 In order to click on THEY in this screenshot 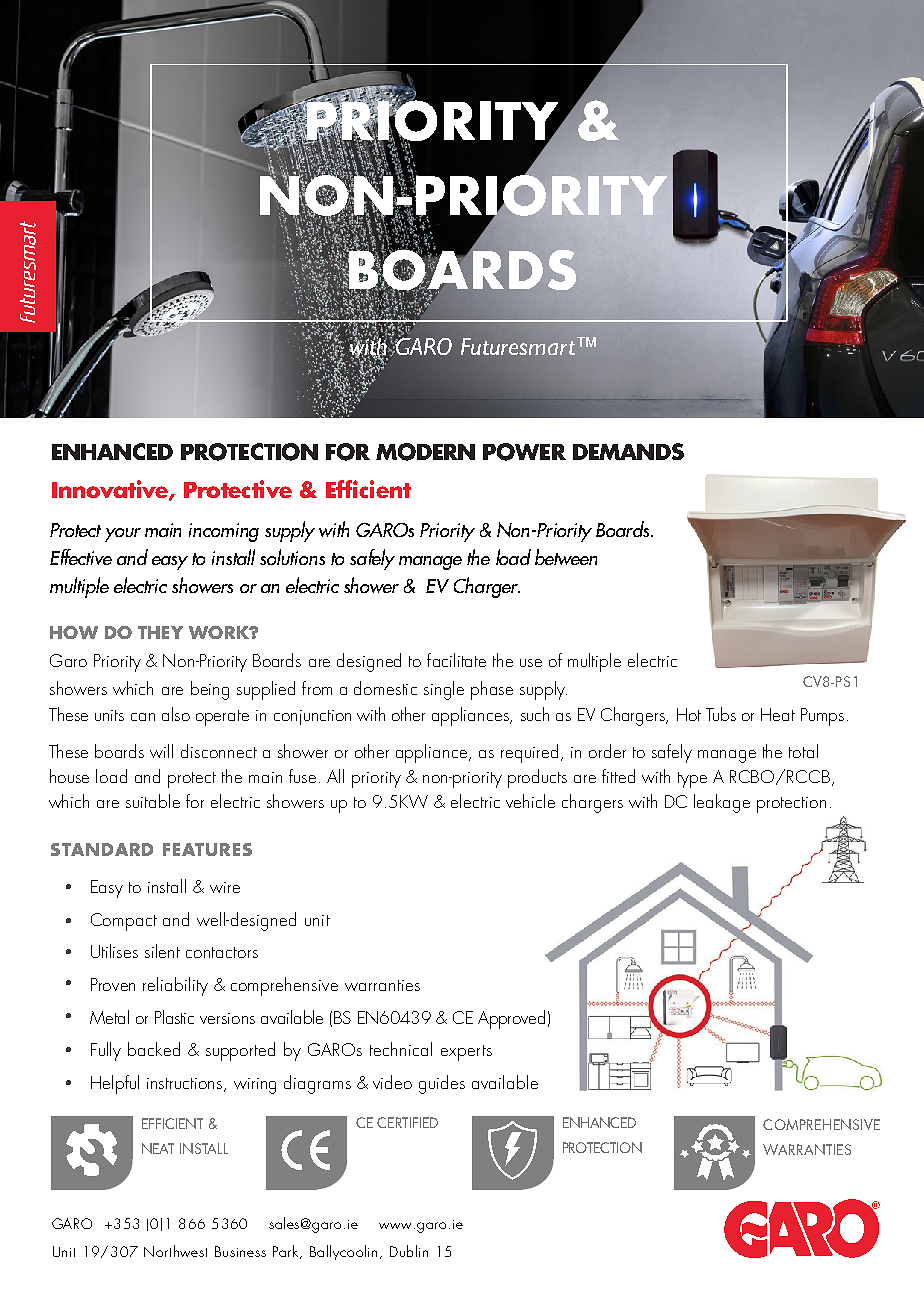, I will do `click(160, 632)`.
